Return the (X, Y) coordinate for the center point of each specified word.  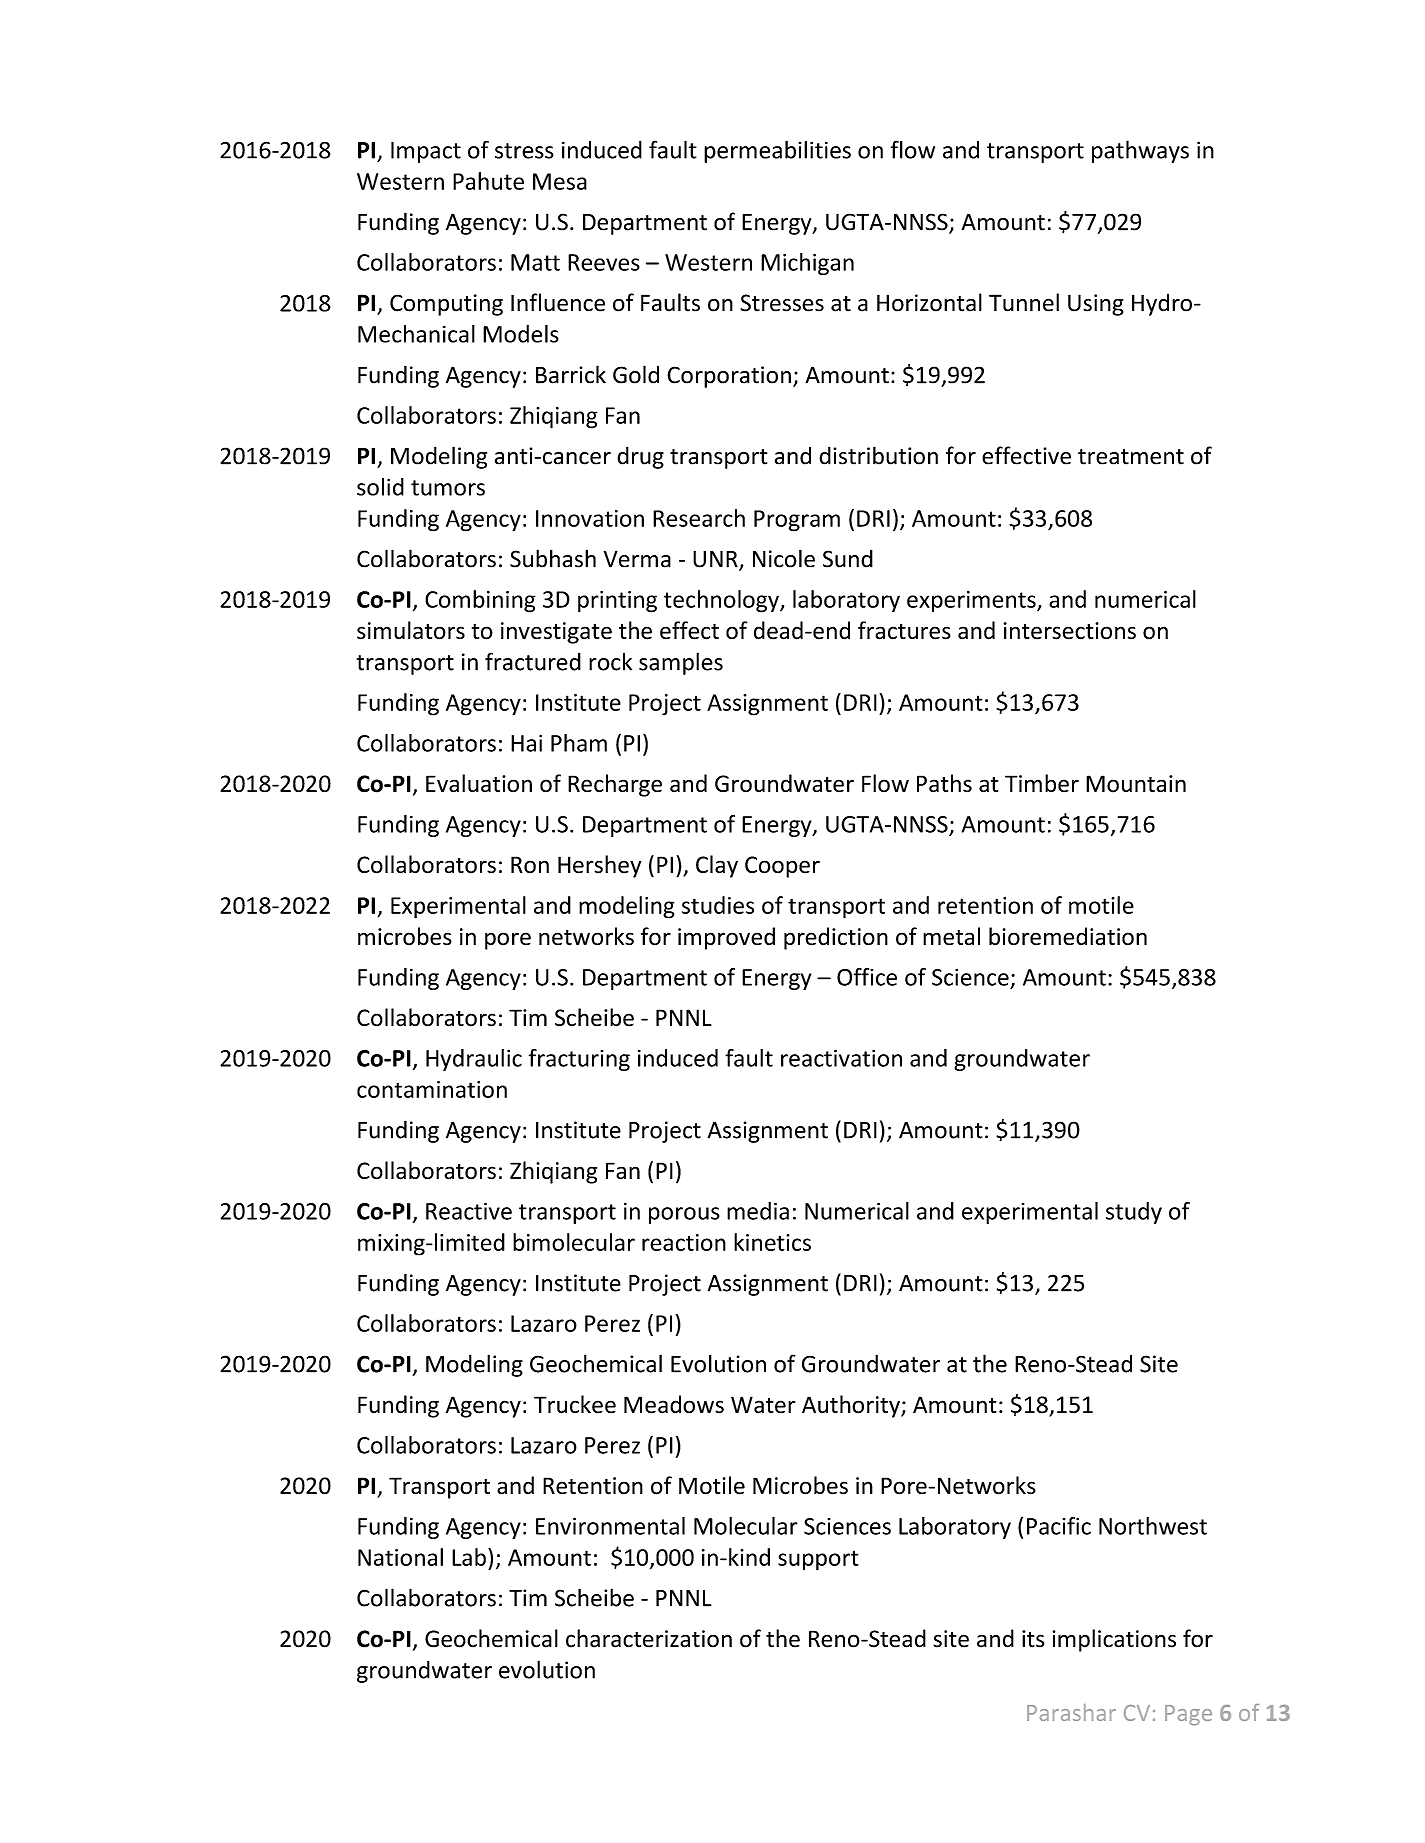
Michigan (807, 264)
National (400, 1557)
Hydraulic (474, 1060)
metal (951, 936)
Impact (426, 152)
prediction (836, 938)
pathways (1140, 151)
